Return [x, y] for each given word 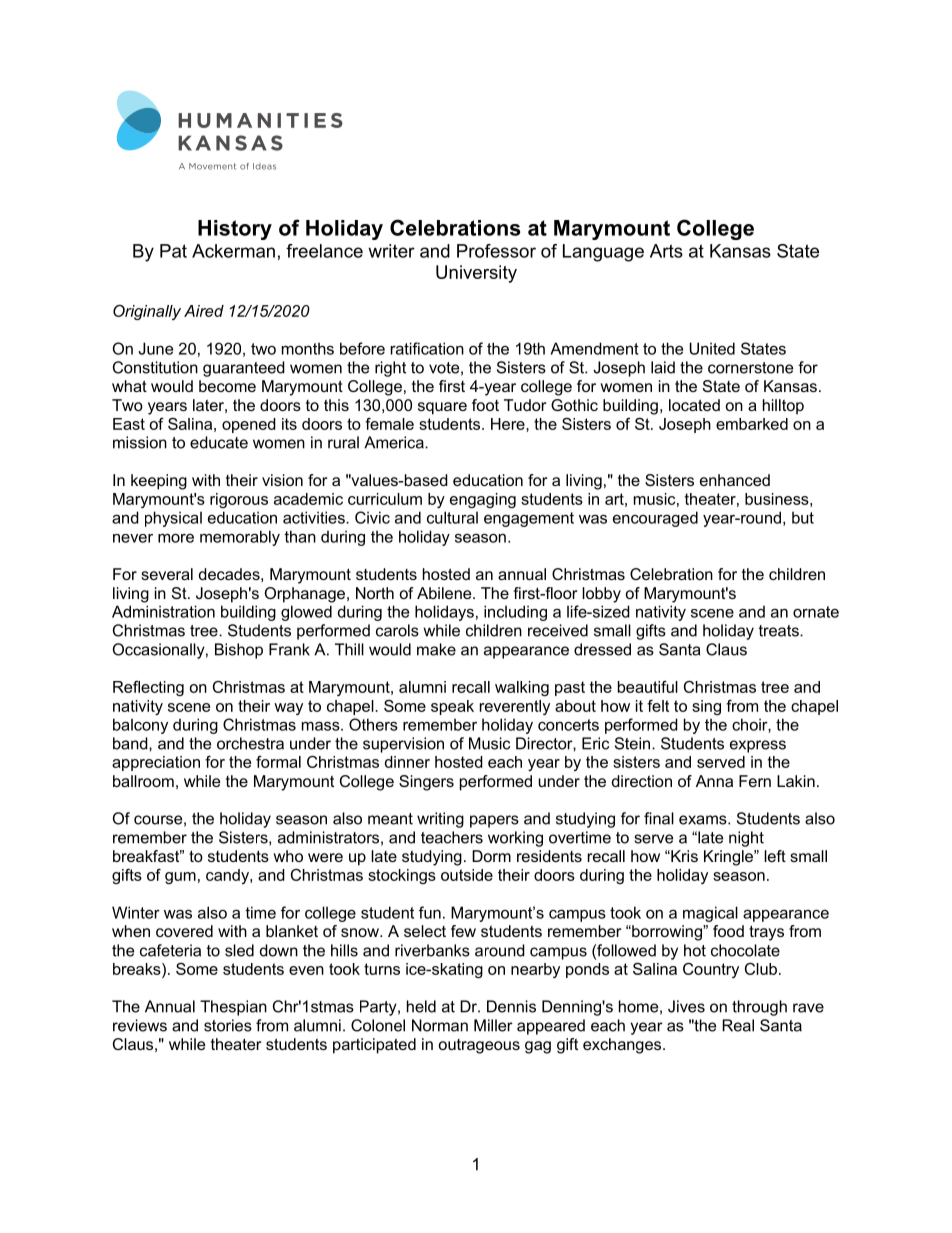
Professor [496, 251]
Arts [666, 251]
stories [228, 1025]
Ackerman [233, 251]
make [436, 649]
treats [780, 631]
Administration [163, 611]
